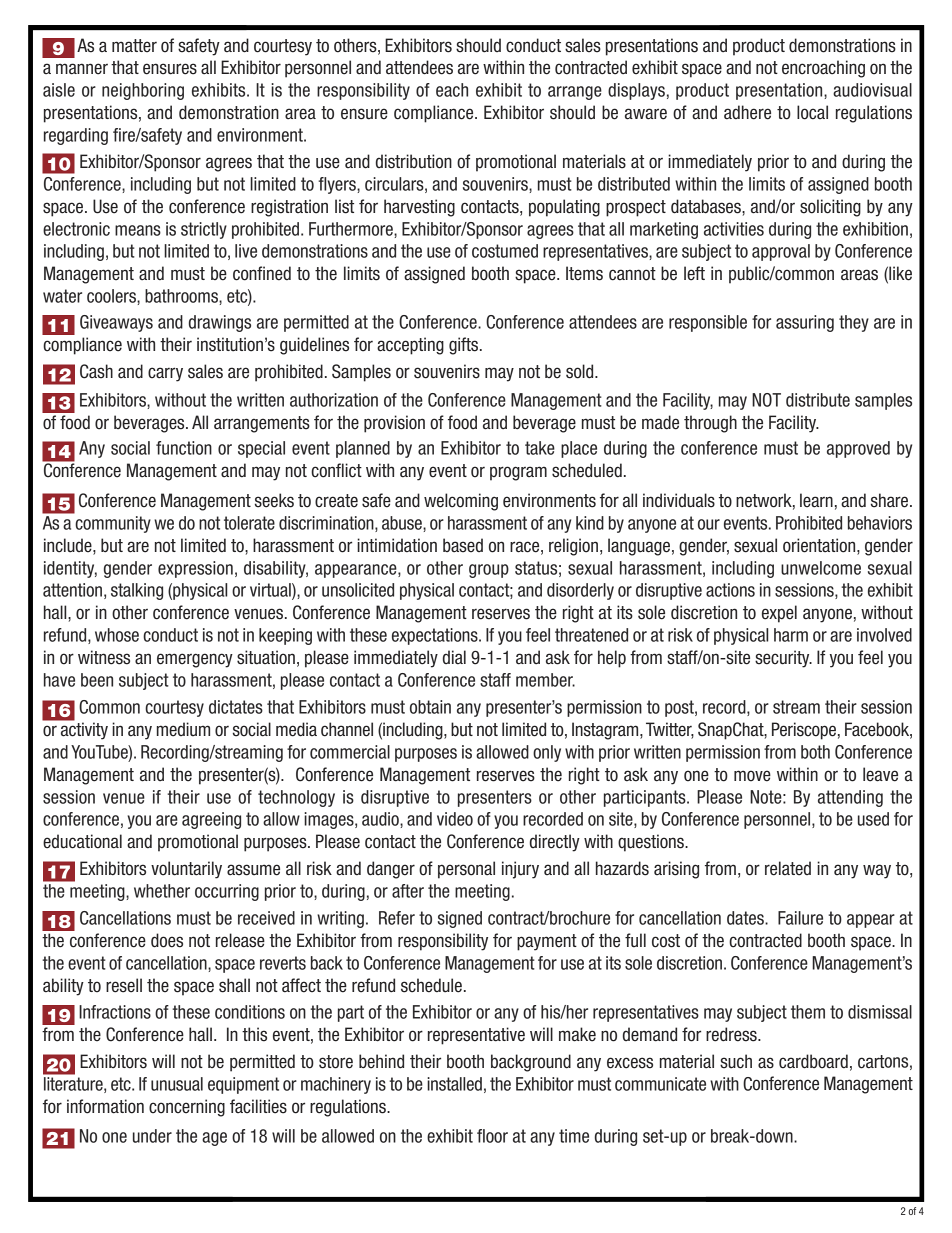 The image size is (952, 1233). What do you see at coordinates (805, 323) in the screenshot?
I see `assuring` at bounding box center [805, 323].
